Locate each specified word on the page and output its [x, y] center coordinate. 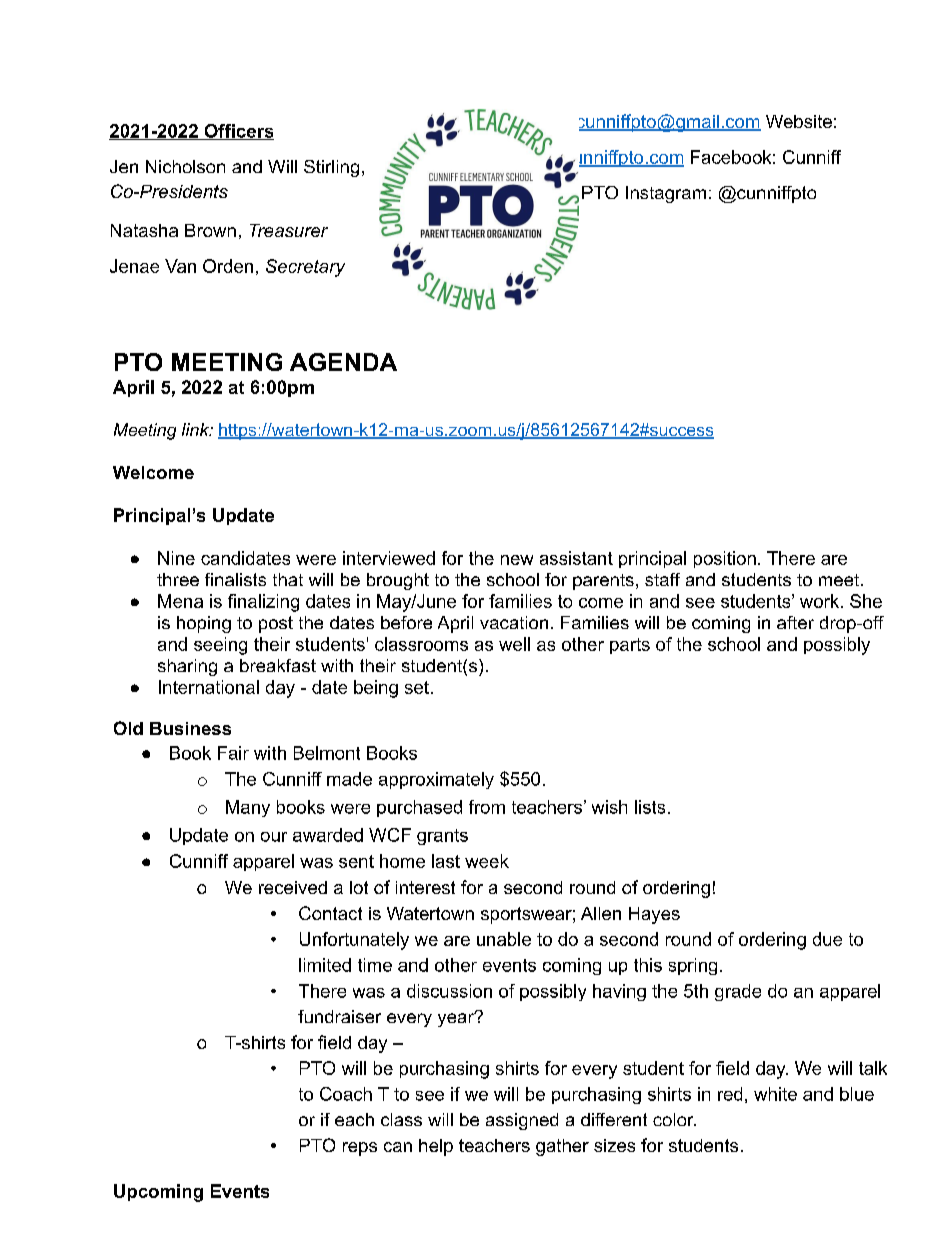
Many [248, 808]
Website [799, 121]
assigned [522, 1121]
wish [609, 807]
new [517, 560]
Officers [238, 132]
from [487, 807]
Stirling [331, 168]
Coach [346, 1094]
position [725, 559]
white [775, 1094]
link [197, 429]
